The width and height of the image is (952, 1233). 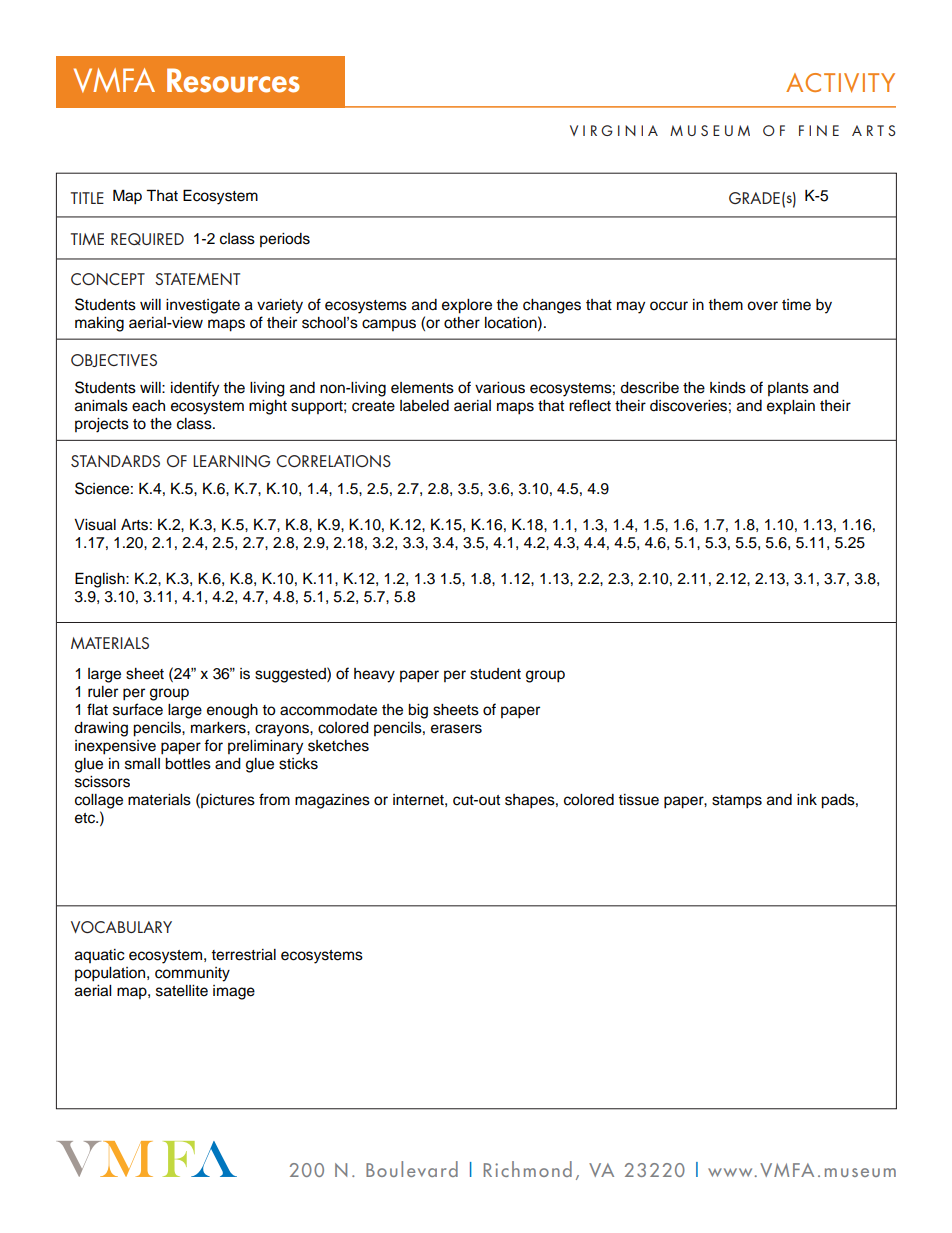 I want to click on Resources, so click(x=233, y=80).
